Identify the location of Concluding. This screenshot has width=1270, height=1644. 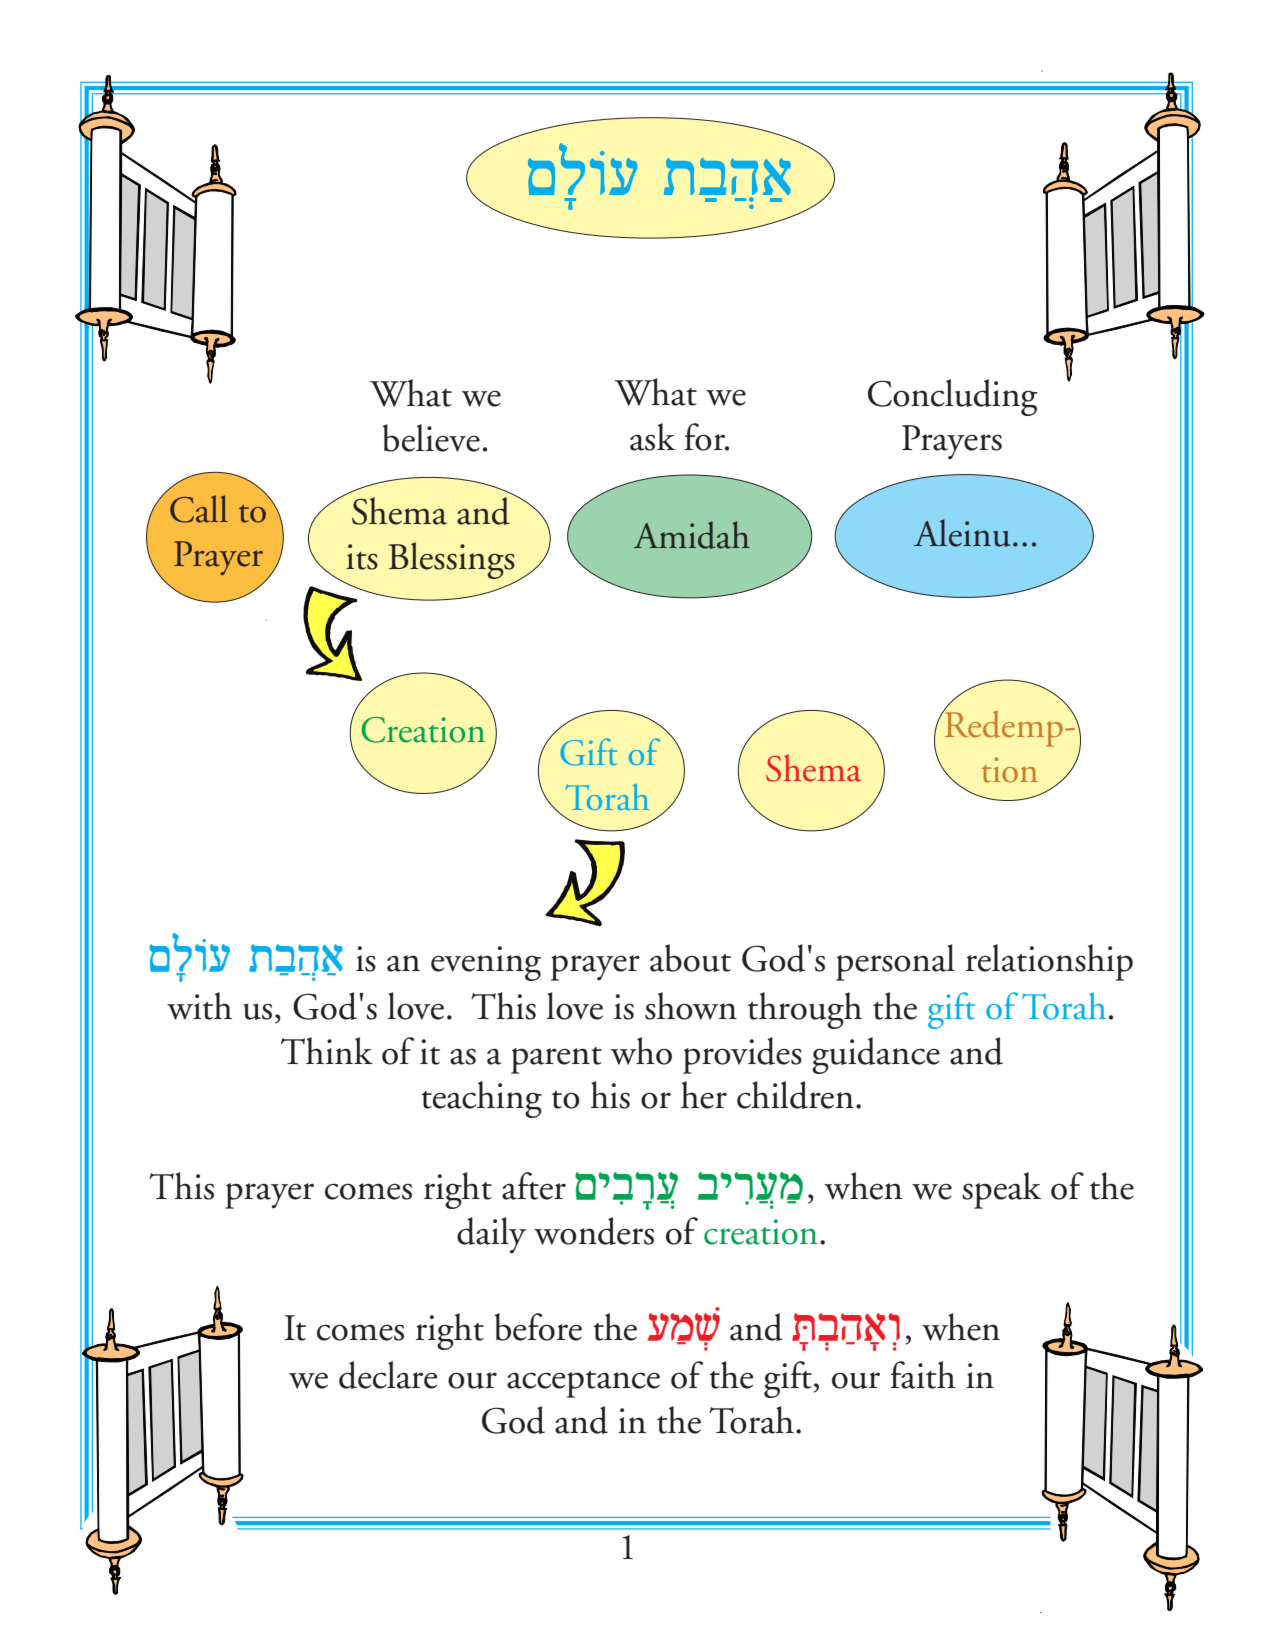
(953, 397).
